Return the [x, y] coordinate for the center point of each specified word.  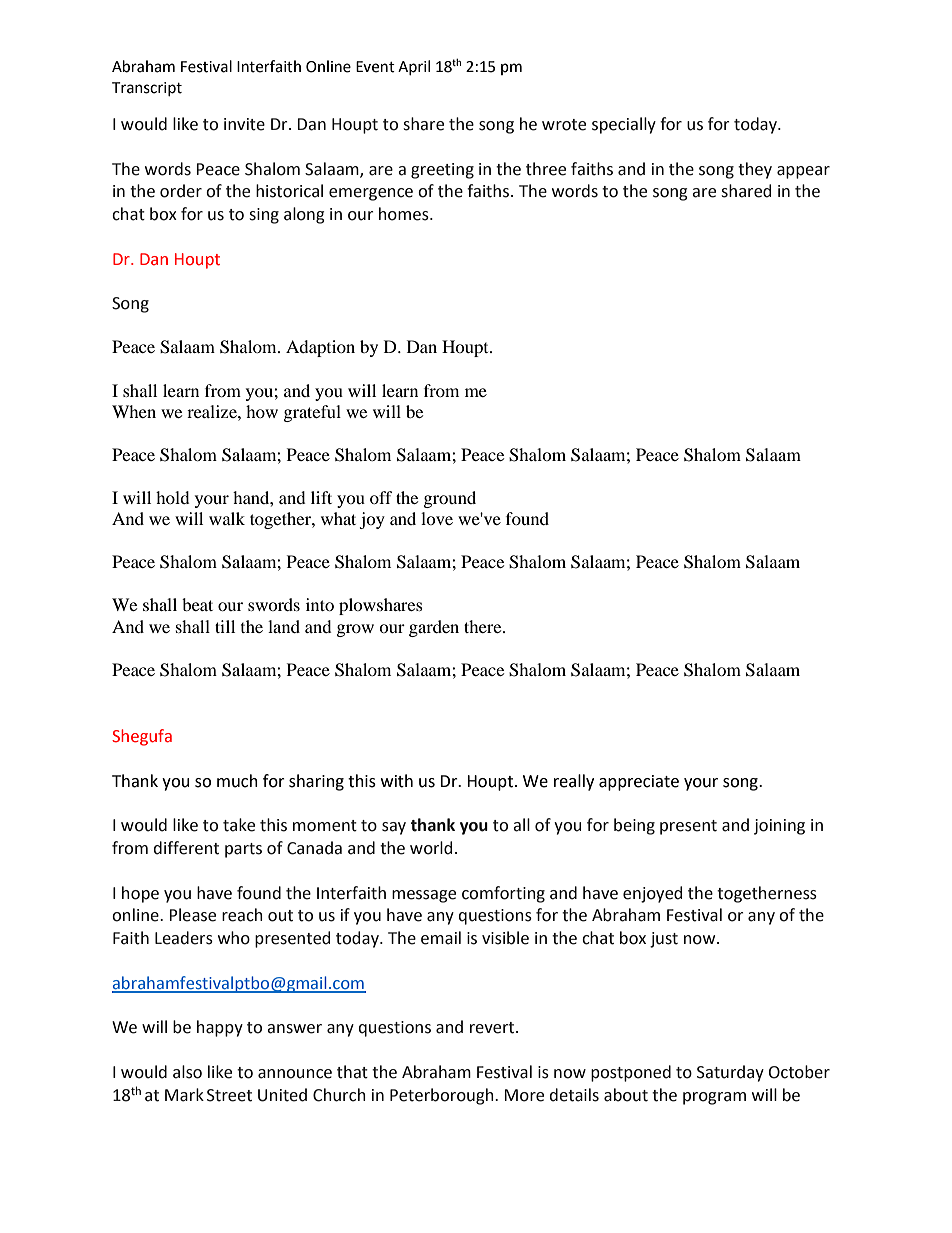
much [237, 781]
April [414, 67]
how [262, 411]
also [187, 1072]
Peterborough [443, 1096]
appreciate [639, 783]
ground [450, 499]
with [397, 781]
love [437, 518]
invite [244, 124]
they [755, 170]
